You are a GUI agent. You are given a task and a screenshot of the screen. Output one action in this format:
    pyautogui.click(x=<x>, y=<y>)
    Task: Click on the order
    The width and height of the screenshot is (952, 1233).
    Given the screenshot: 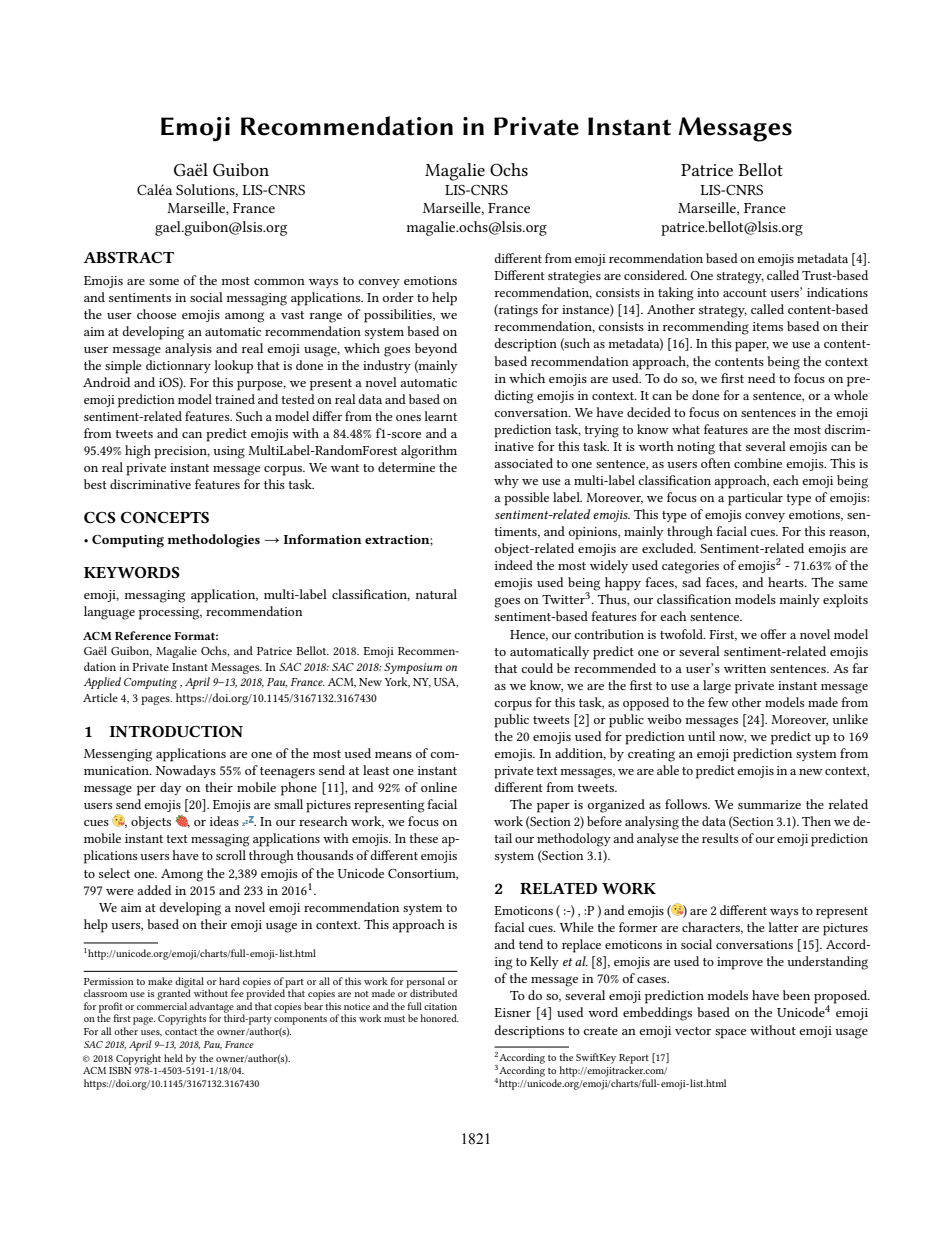 What is the action you would take?
    pyautogui.click(x=398, y=297)
